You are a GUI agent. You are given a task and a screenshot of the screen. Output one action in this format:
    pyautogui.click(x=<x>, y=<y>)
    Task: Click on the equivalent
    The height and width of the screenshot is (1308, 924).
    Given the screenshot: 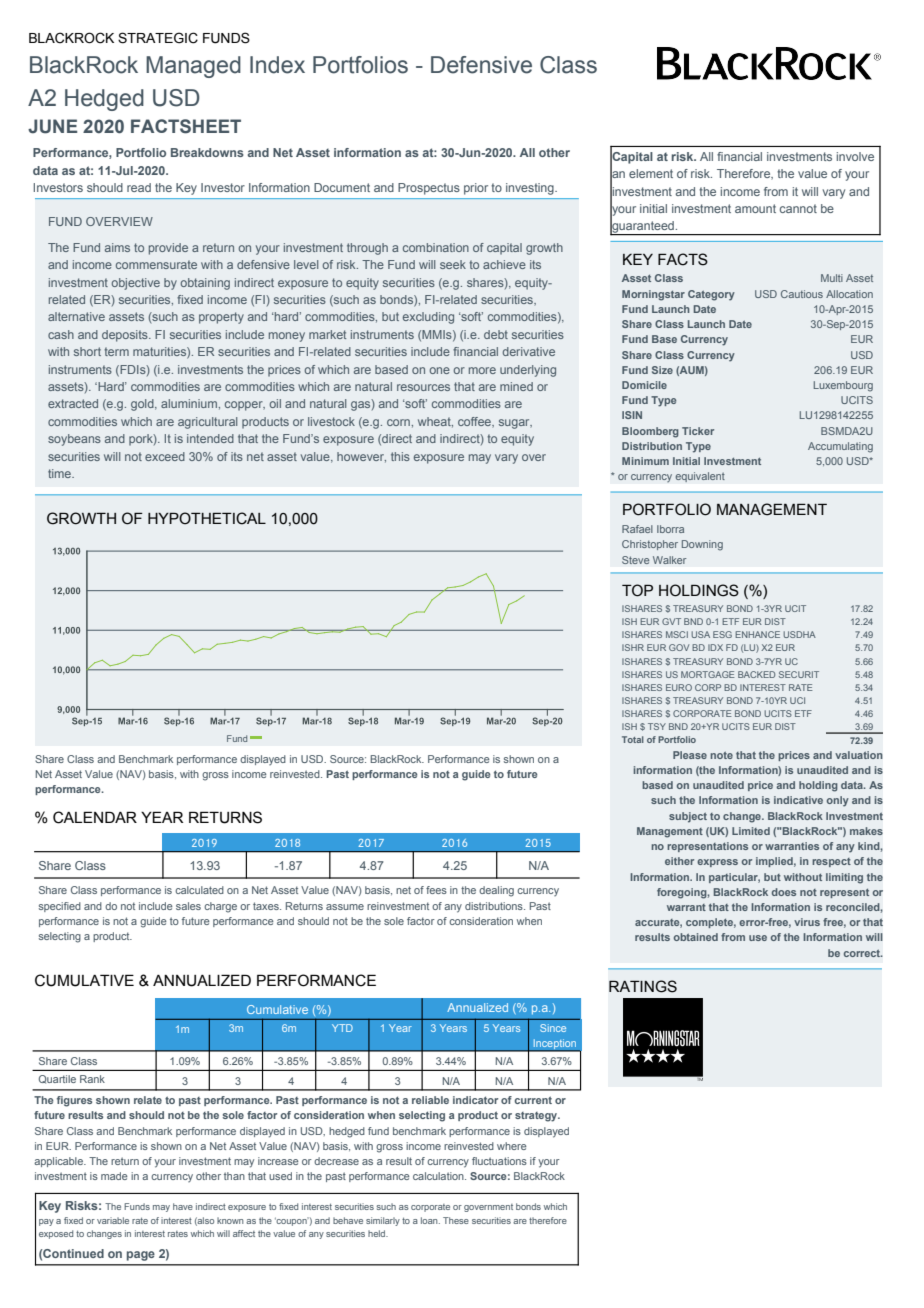 What is the action you would take?
    pyautogui.click(x=700, y=477)
